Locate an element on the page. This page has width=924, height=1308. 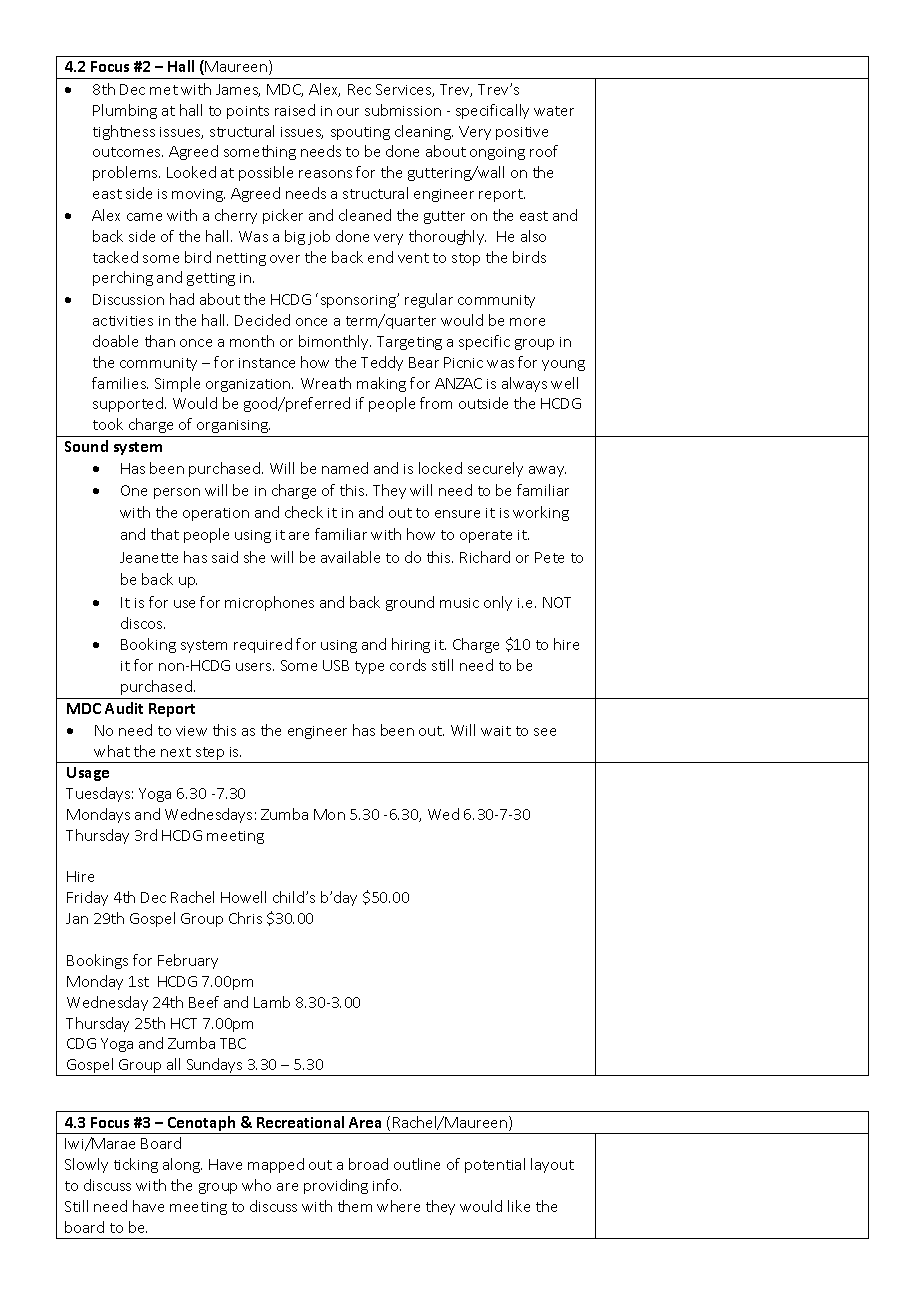
families is located at coordinates (120, 383).
